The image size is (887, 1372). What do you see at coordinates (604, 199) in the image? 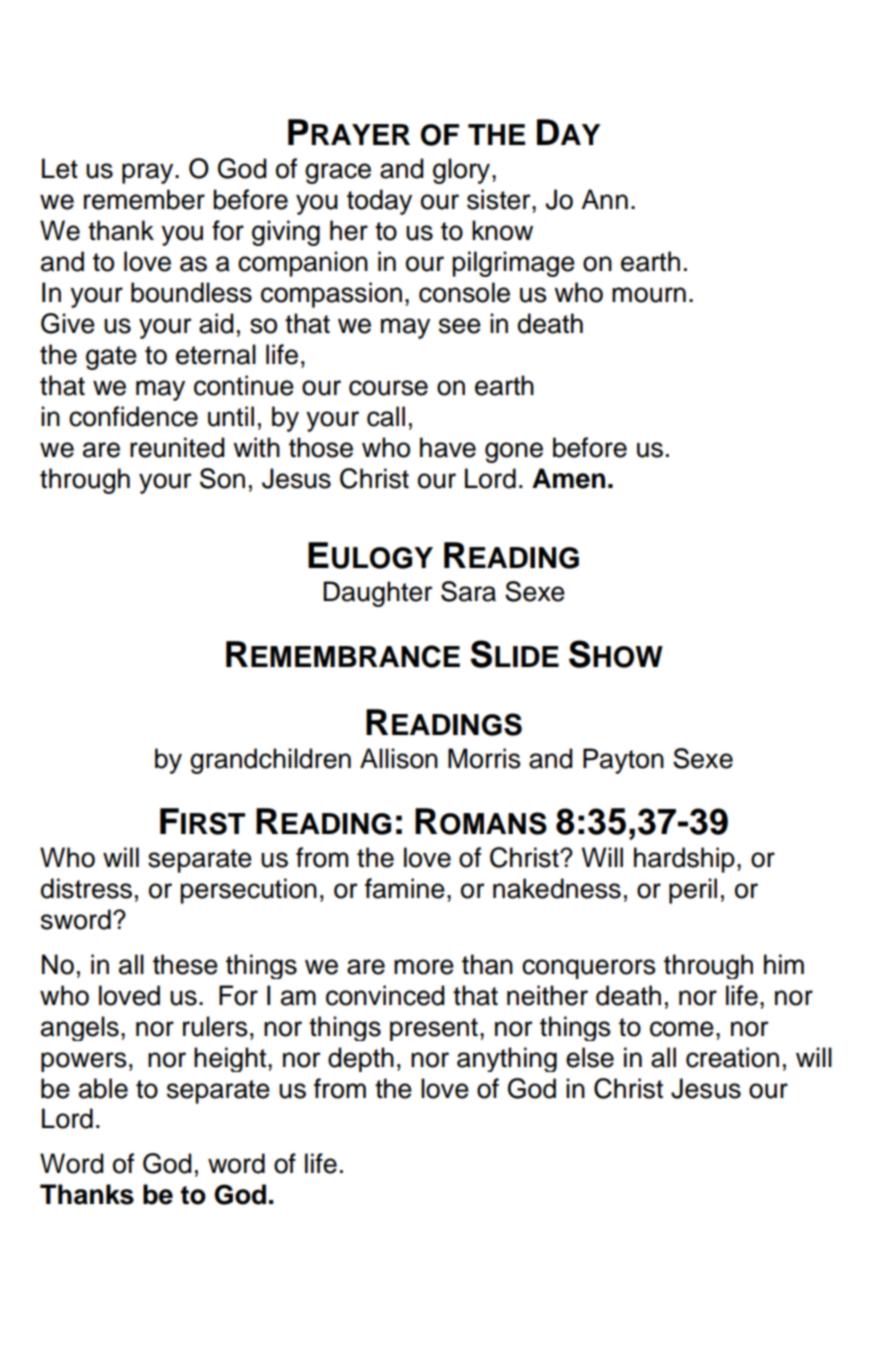
I see `Ann` at bounding box center [604, 199].
